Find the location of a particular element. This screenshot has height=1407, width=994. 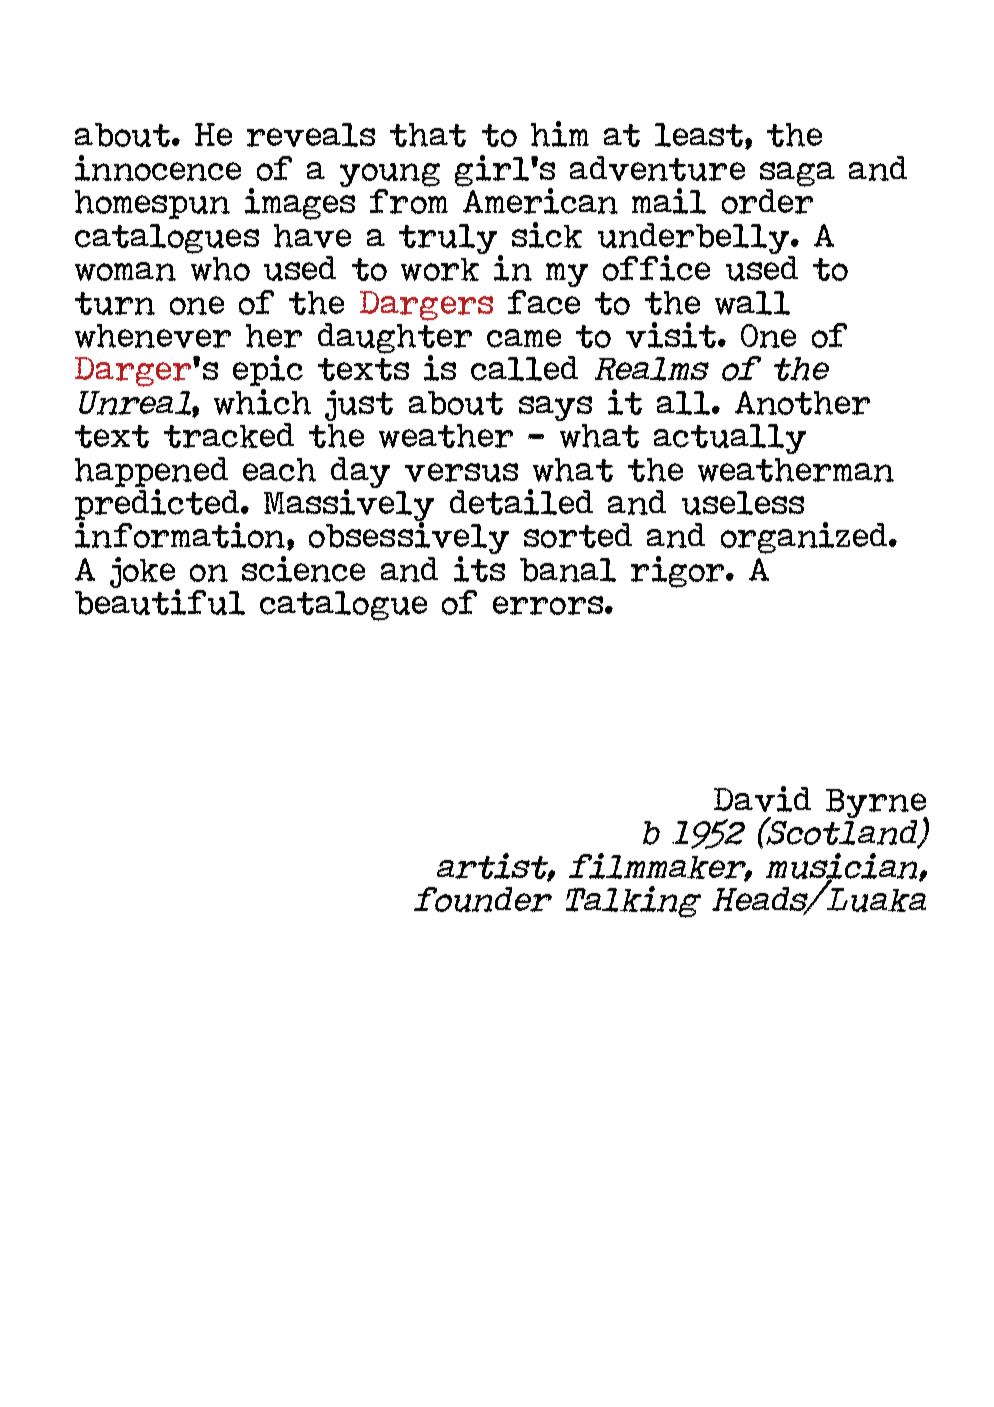

whenever is located at coordinates (153, 336).
